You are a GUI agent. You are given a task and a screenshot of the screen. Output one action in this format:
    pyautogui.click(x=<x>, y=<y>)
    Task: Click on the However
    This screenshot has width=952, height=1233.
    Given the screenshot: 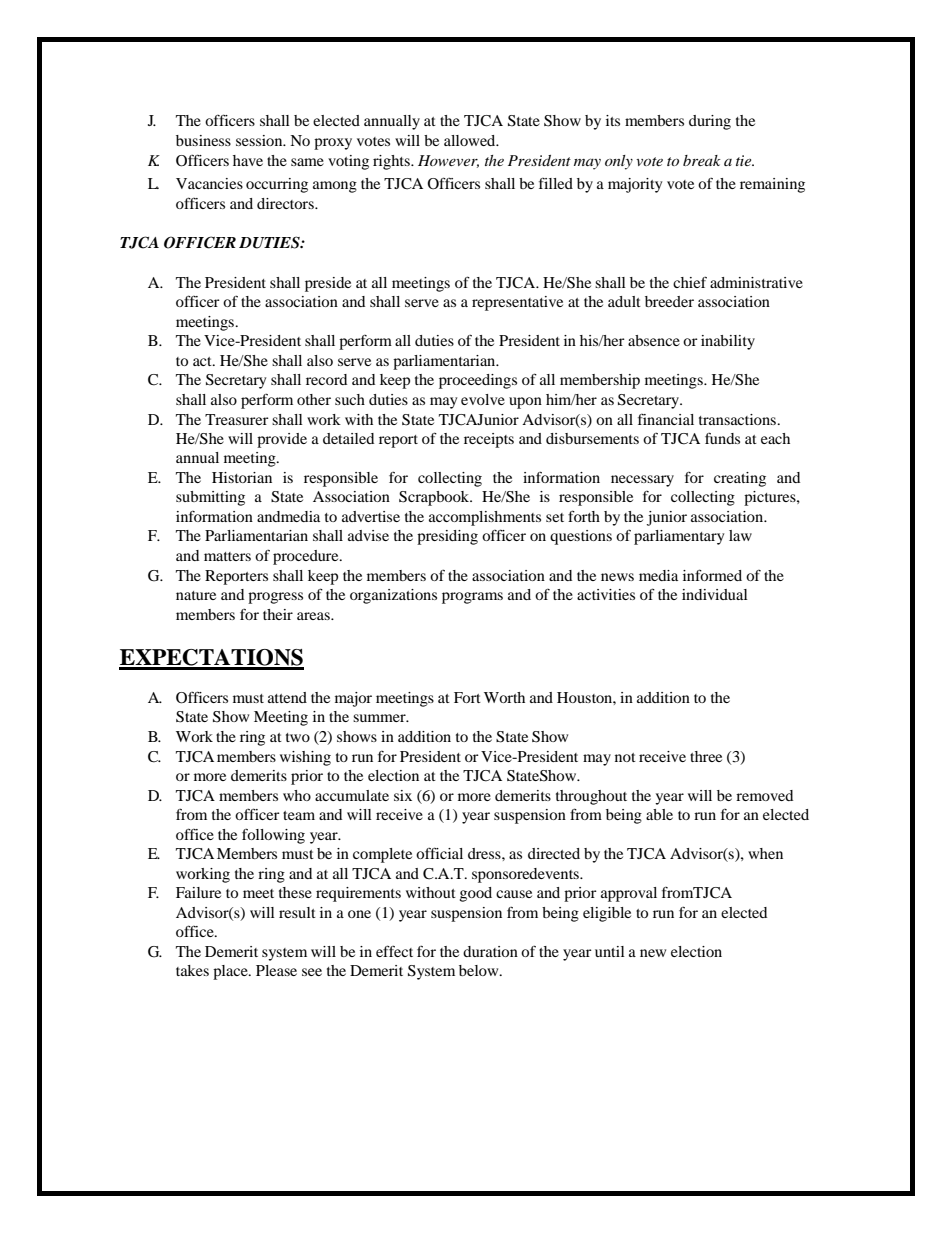 What is the action you would take?
    pyautogui.click(x=448, y=161)
